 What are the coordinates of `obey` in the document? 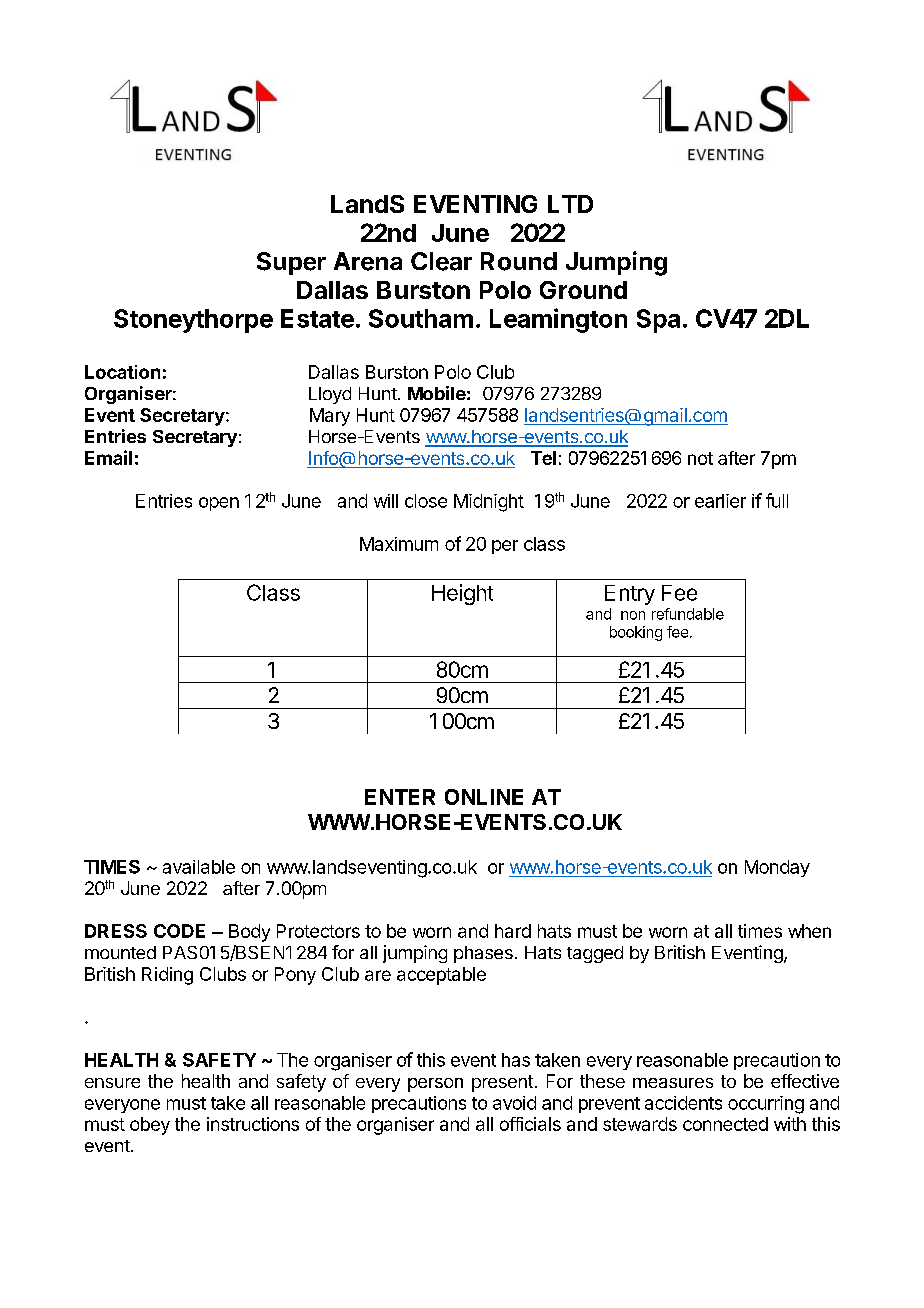 It's located at (150, 1126).
